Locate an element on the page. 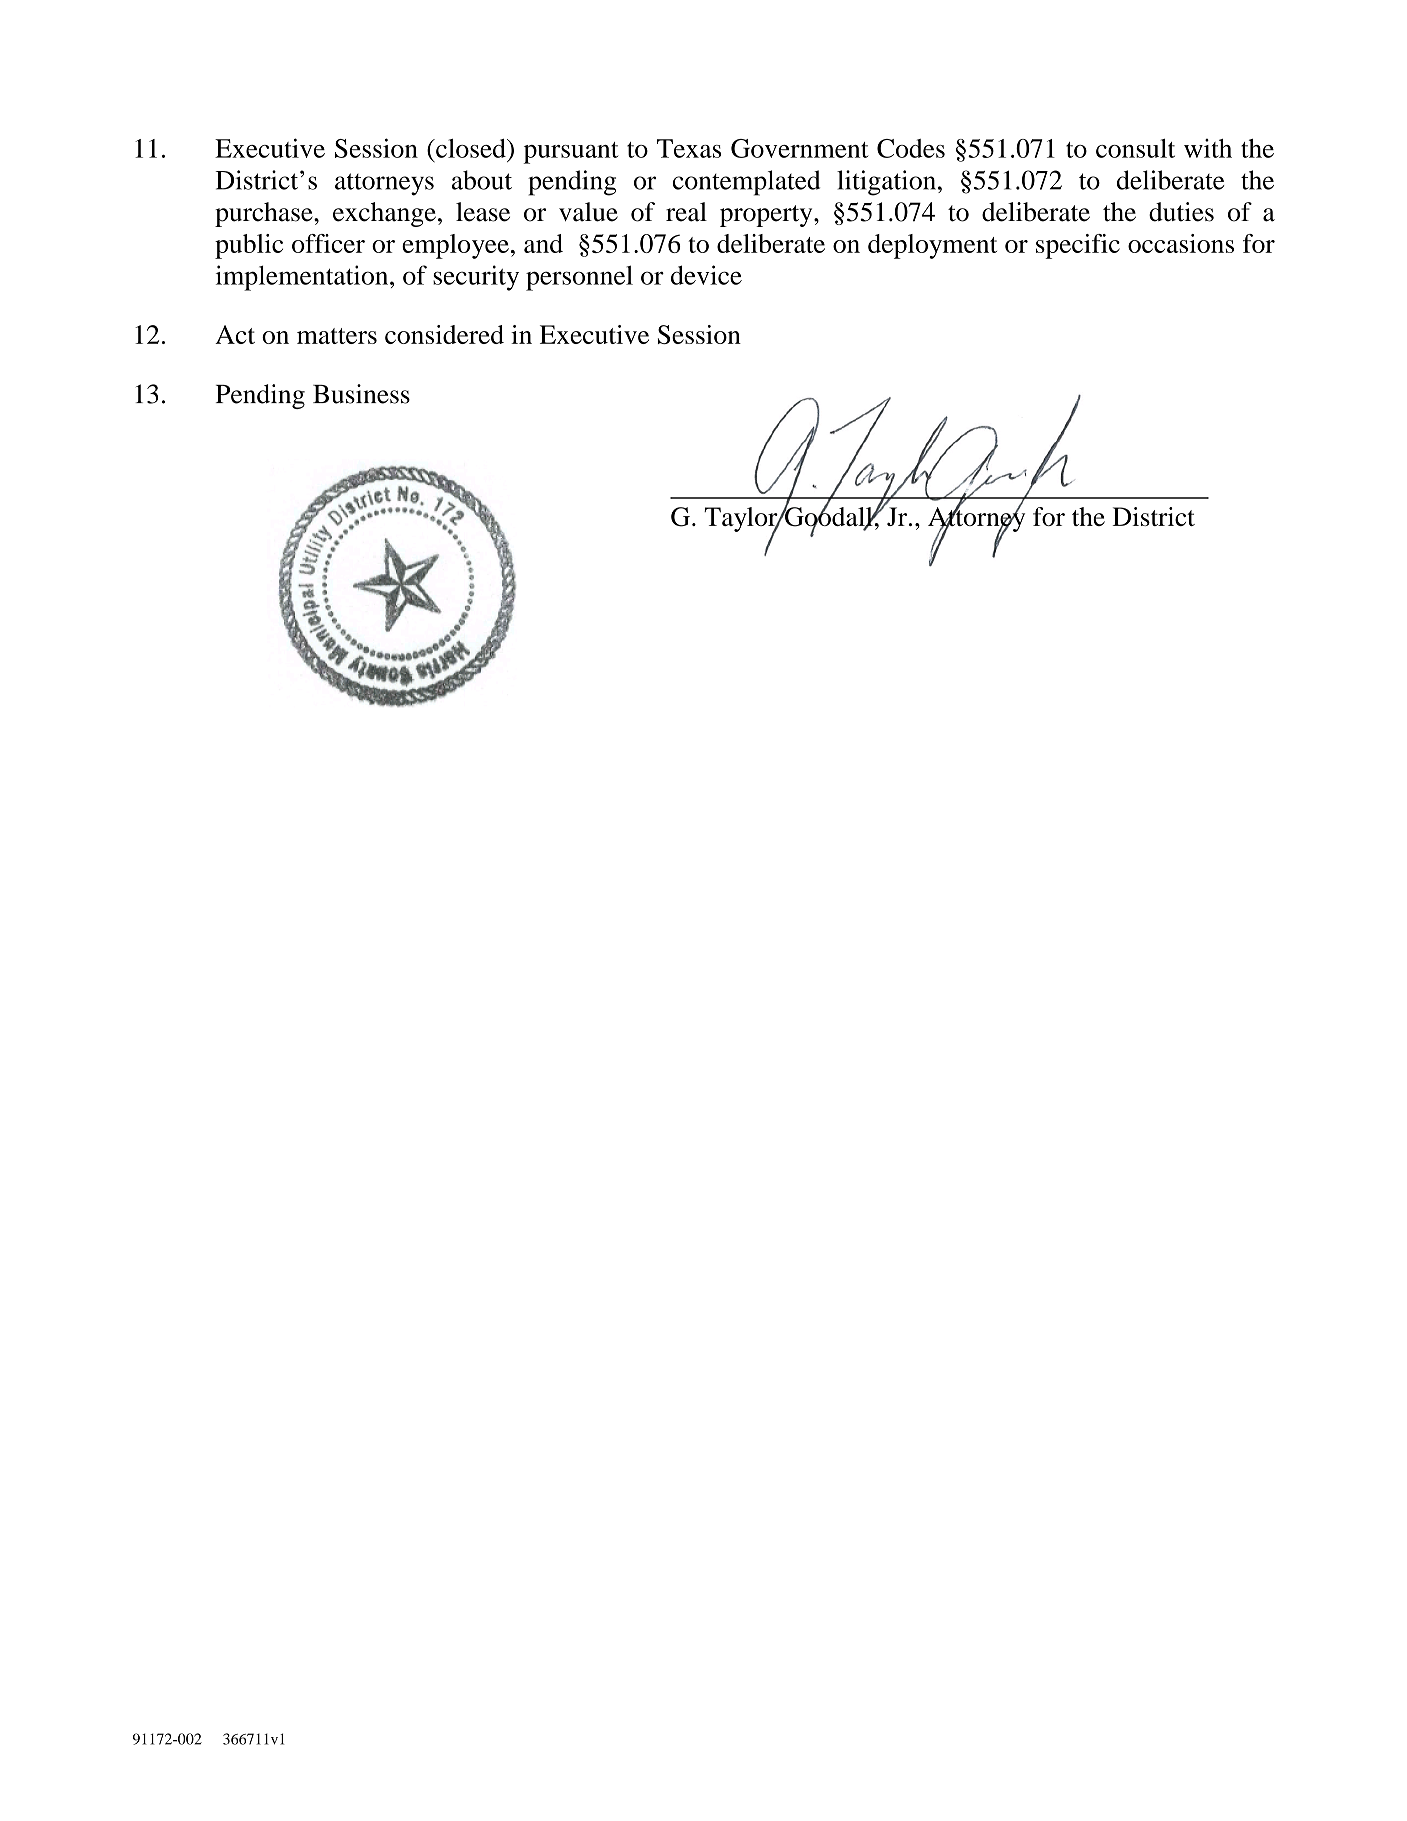 The width and height of the page is (1407, 1821). matters is located at coordinates (337, 336).
